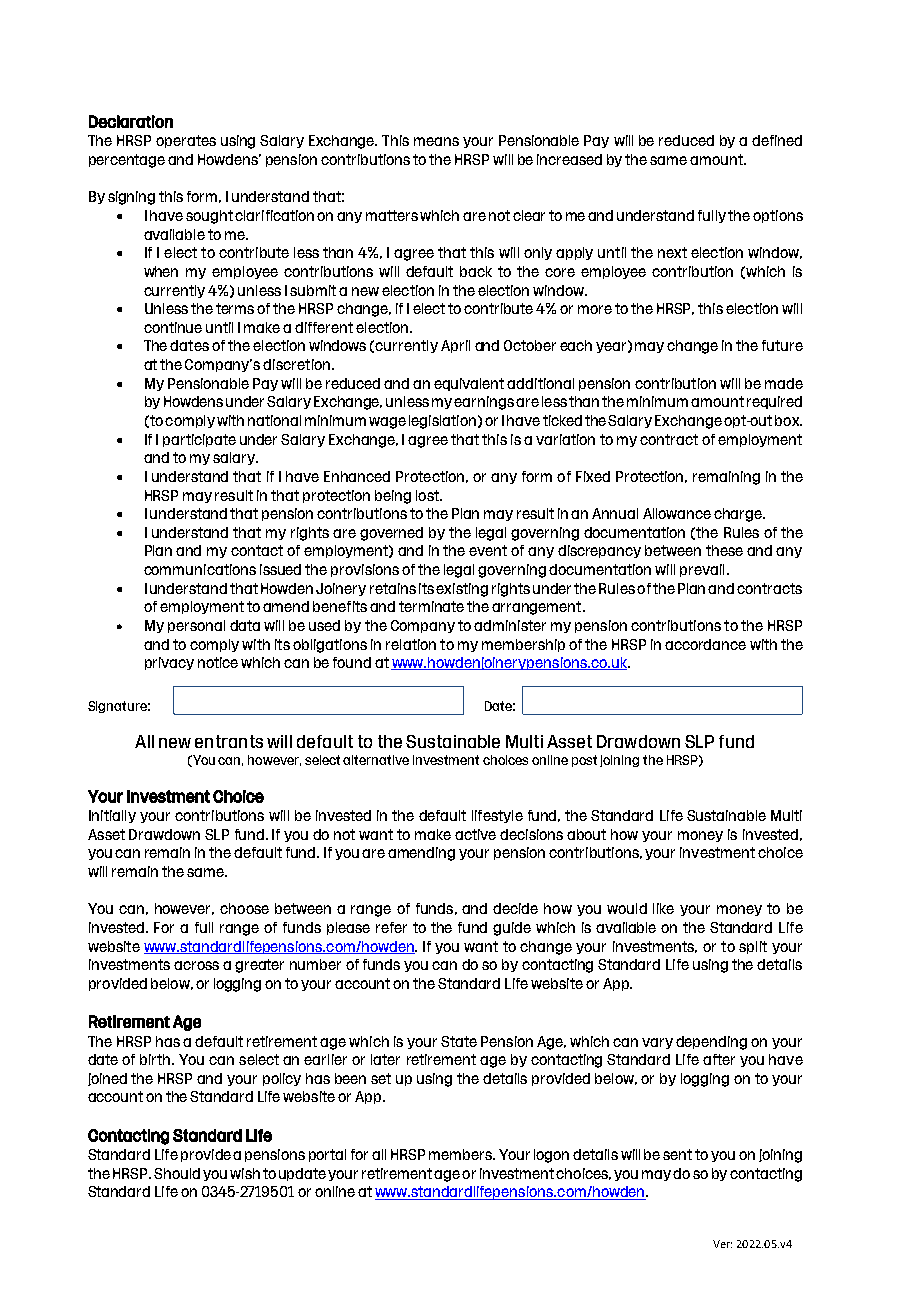 The height and width of the screenshot is (1307, 924). I want to click on sent, so click(677, 1154).
